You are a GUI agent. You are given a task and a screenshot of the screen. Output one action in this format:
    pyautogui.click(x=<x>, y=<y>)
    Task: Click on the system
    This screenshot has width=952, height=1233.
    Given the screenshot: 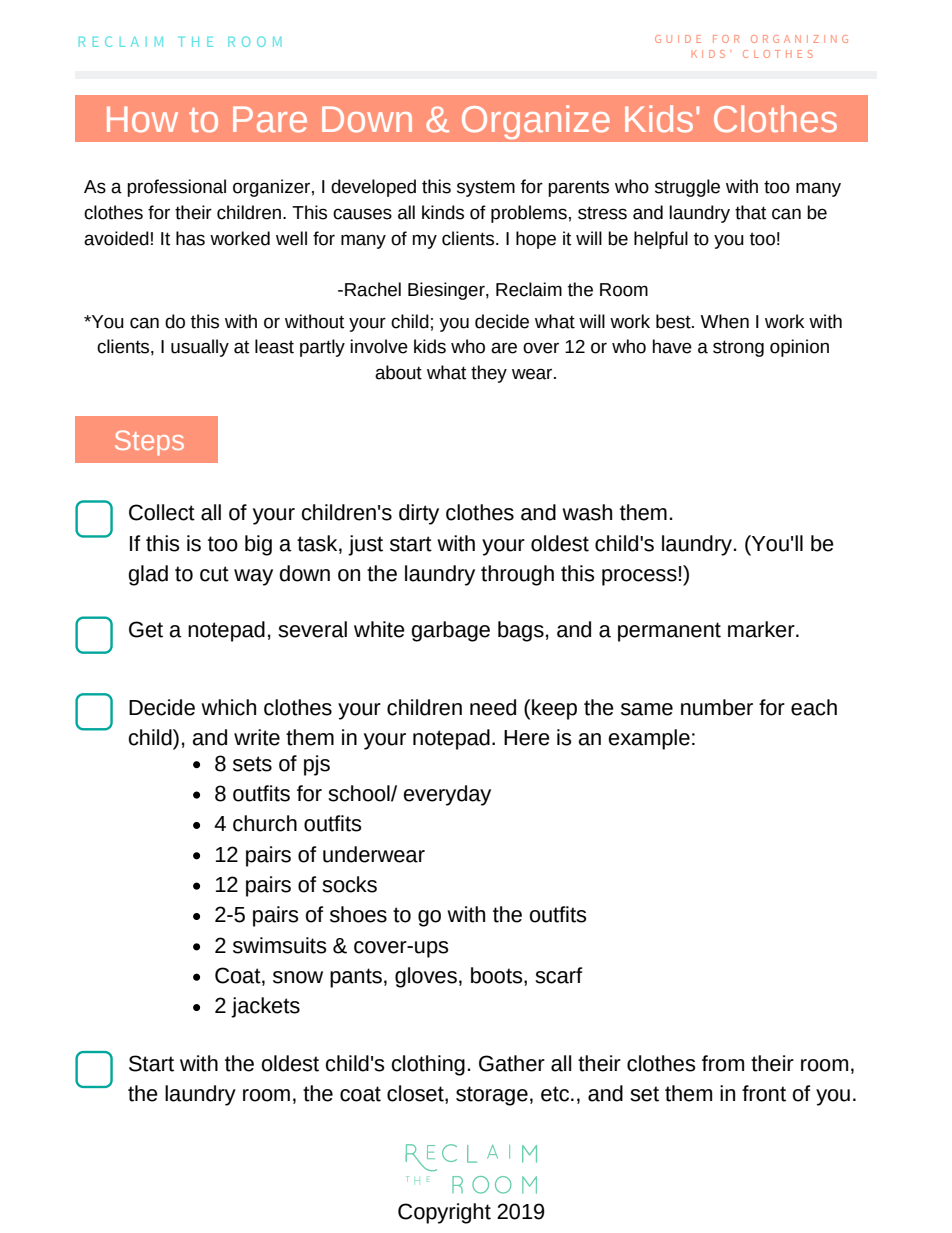 What is the action you would take?
    pyautogui.click(x=486, y=188)
